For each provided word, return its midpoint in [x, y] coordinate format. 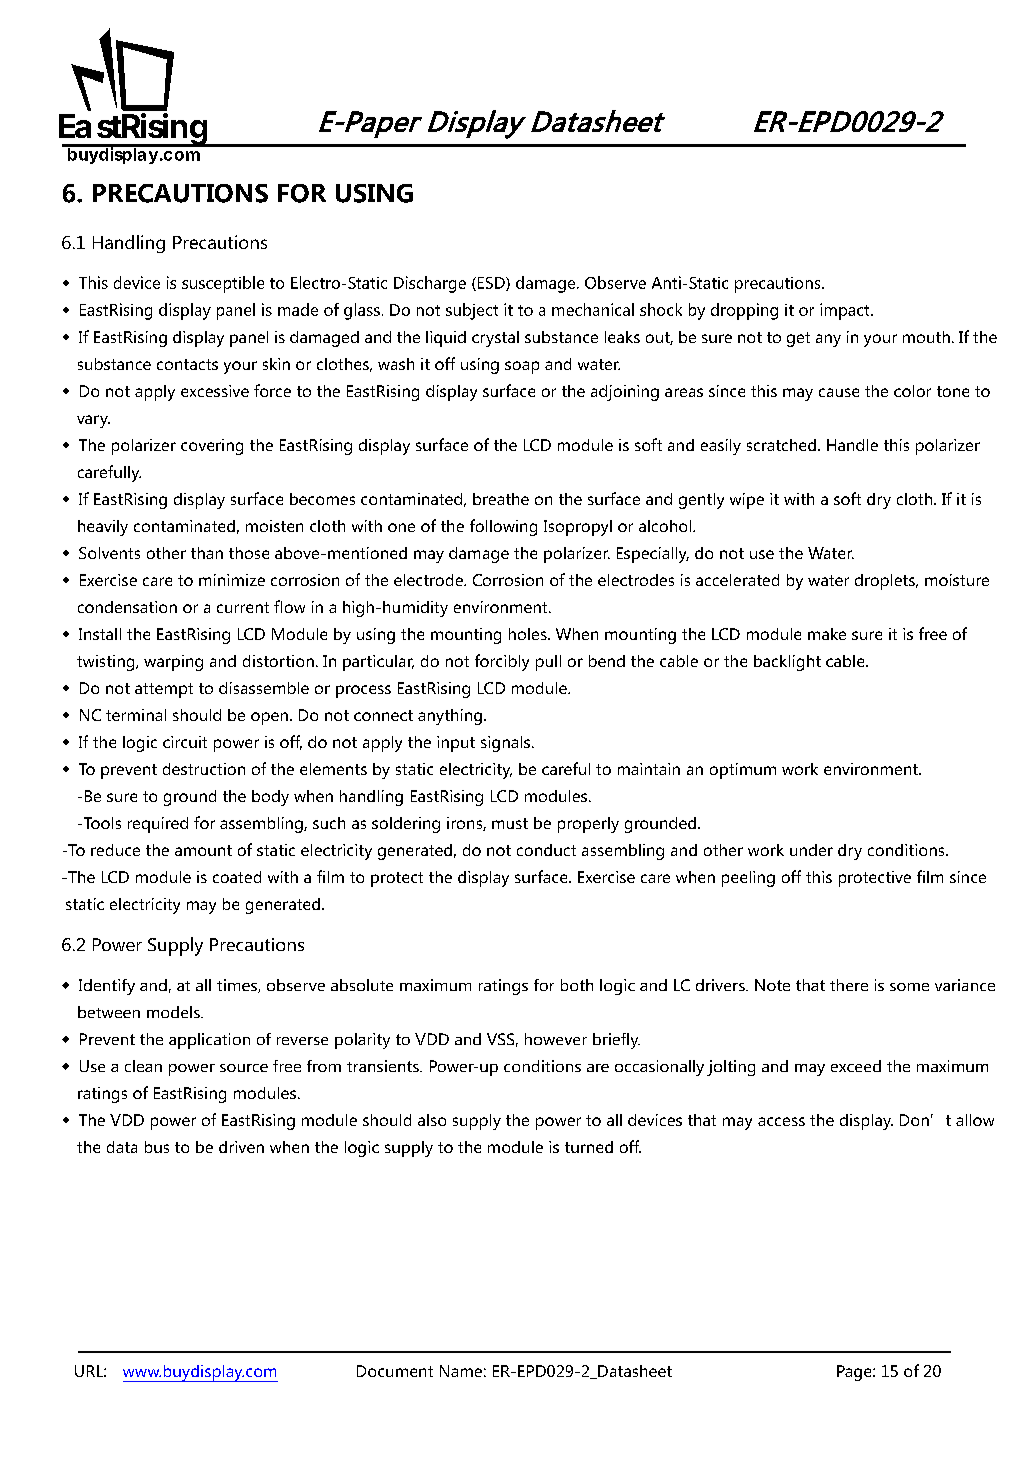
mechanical [593, 309]
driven [241, 1147]
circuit [185, 742]
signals [507, 744]
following [503, 527]
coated [237, 877]
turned [589, 1147]
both [577, 985]
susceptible [223, 284]
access [781, 1121]
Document [395, 1371]
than [207, 553]
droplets [886, 582]
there [849, 985]
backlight [787, 663]
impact [846, 311]
